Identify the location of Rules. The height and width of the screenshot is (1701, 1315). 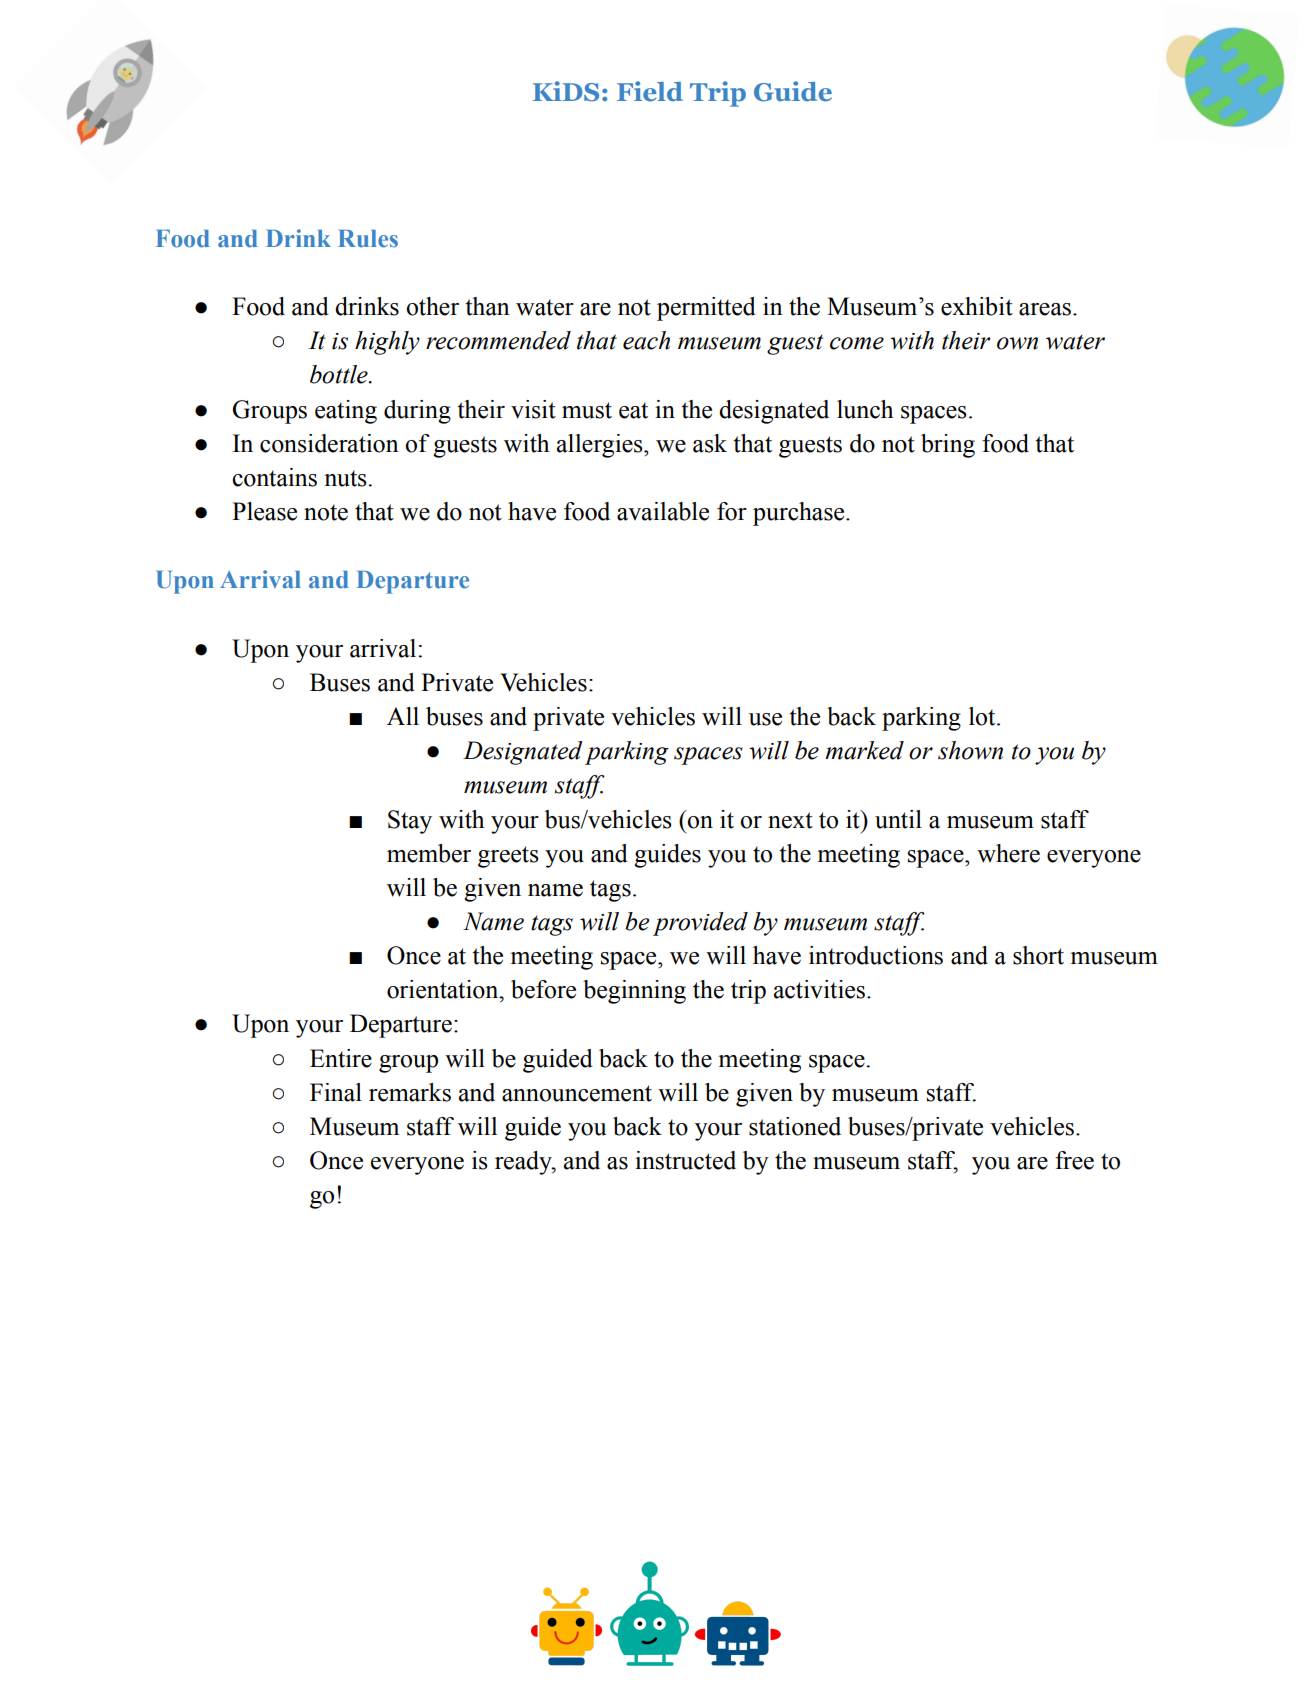
(368, 239).
